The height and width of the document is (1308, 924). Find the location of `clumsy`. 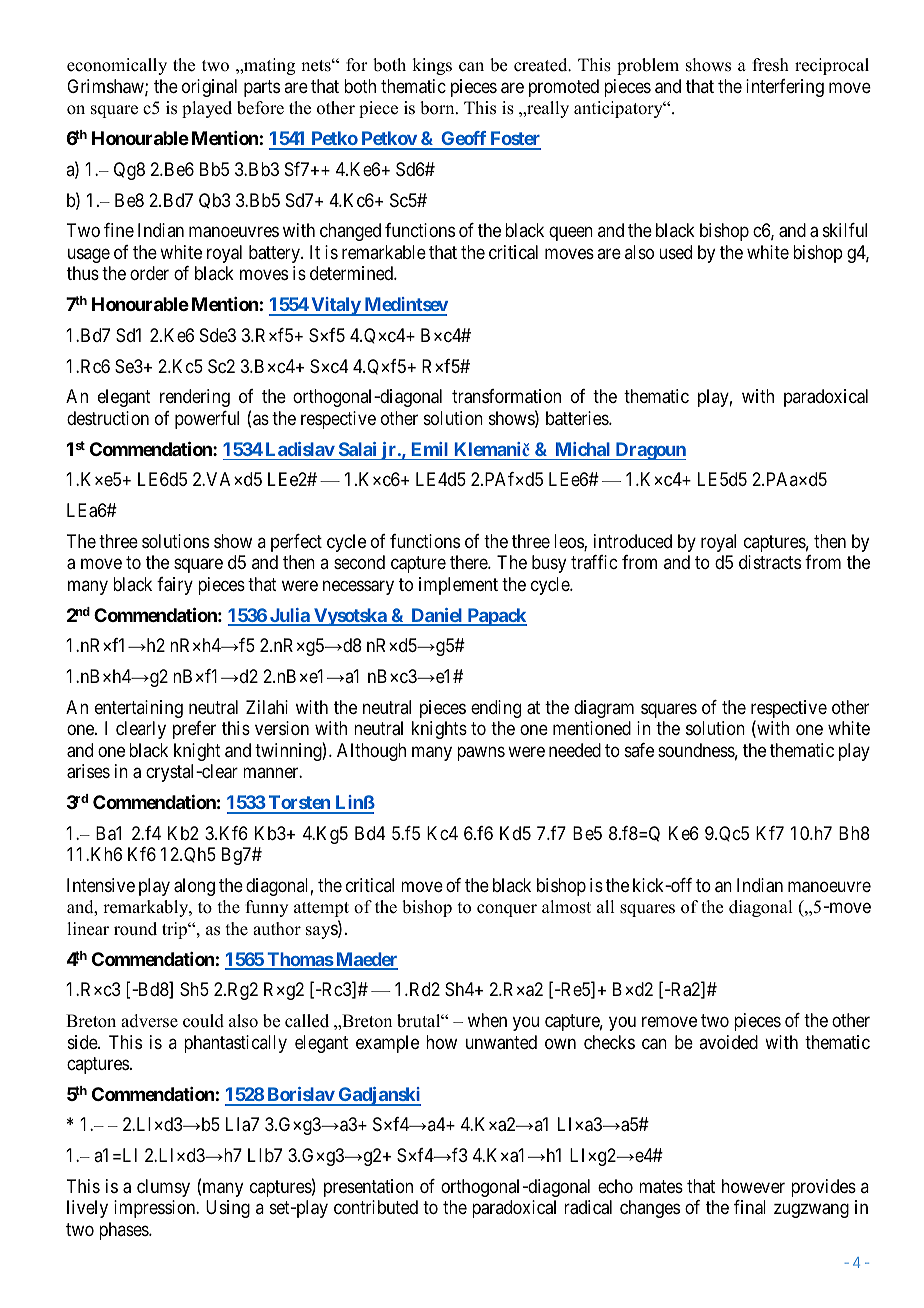

clumsy is located at coordinates (163, 1188).
